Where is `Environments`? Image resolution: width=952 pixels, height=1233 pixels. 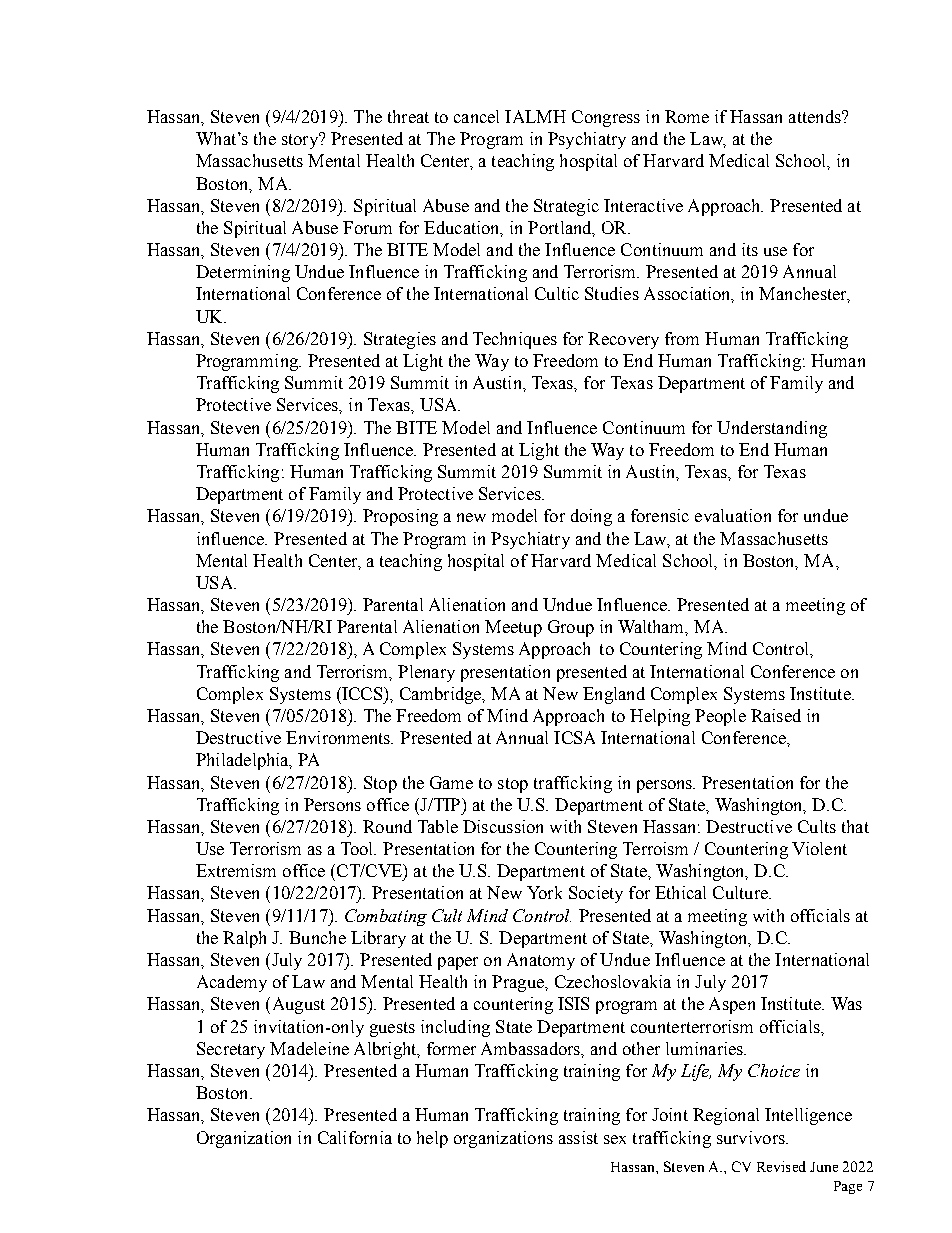 Environments is located at coordinates (339, 737).
